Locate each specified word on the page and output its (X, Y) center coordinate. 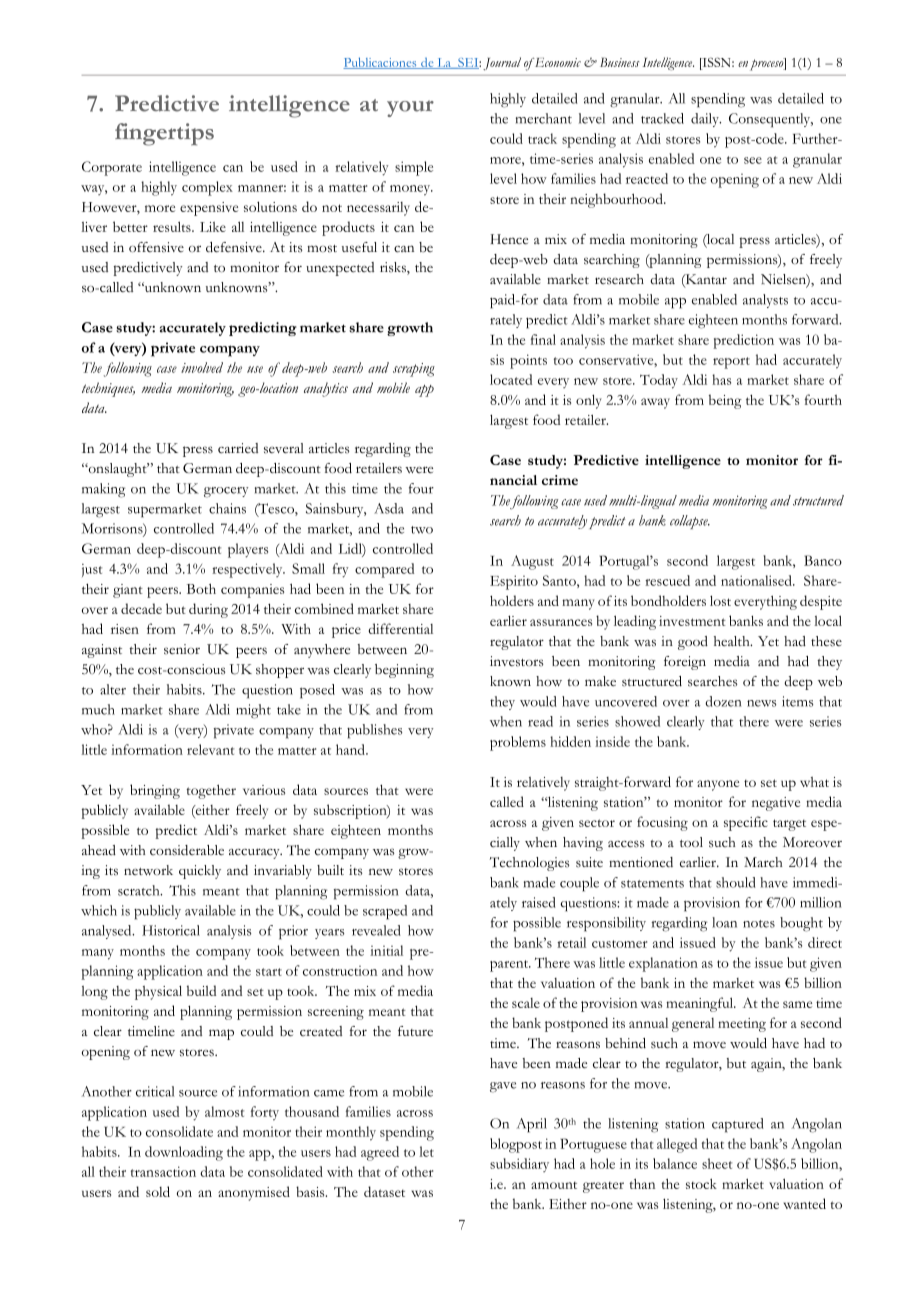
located (511, 379)
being (725, 401)
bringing (155, 791)
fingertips (164, 134)
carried (238, 448)
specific (746, 823)
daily (706, 120)
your (410, 108)
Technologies (530, 864)
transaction (163, 1171)
